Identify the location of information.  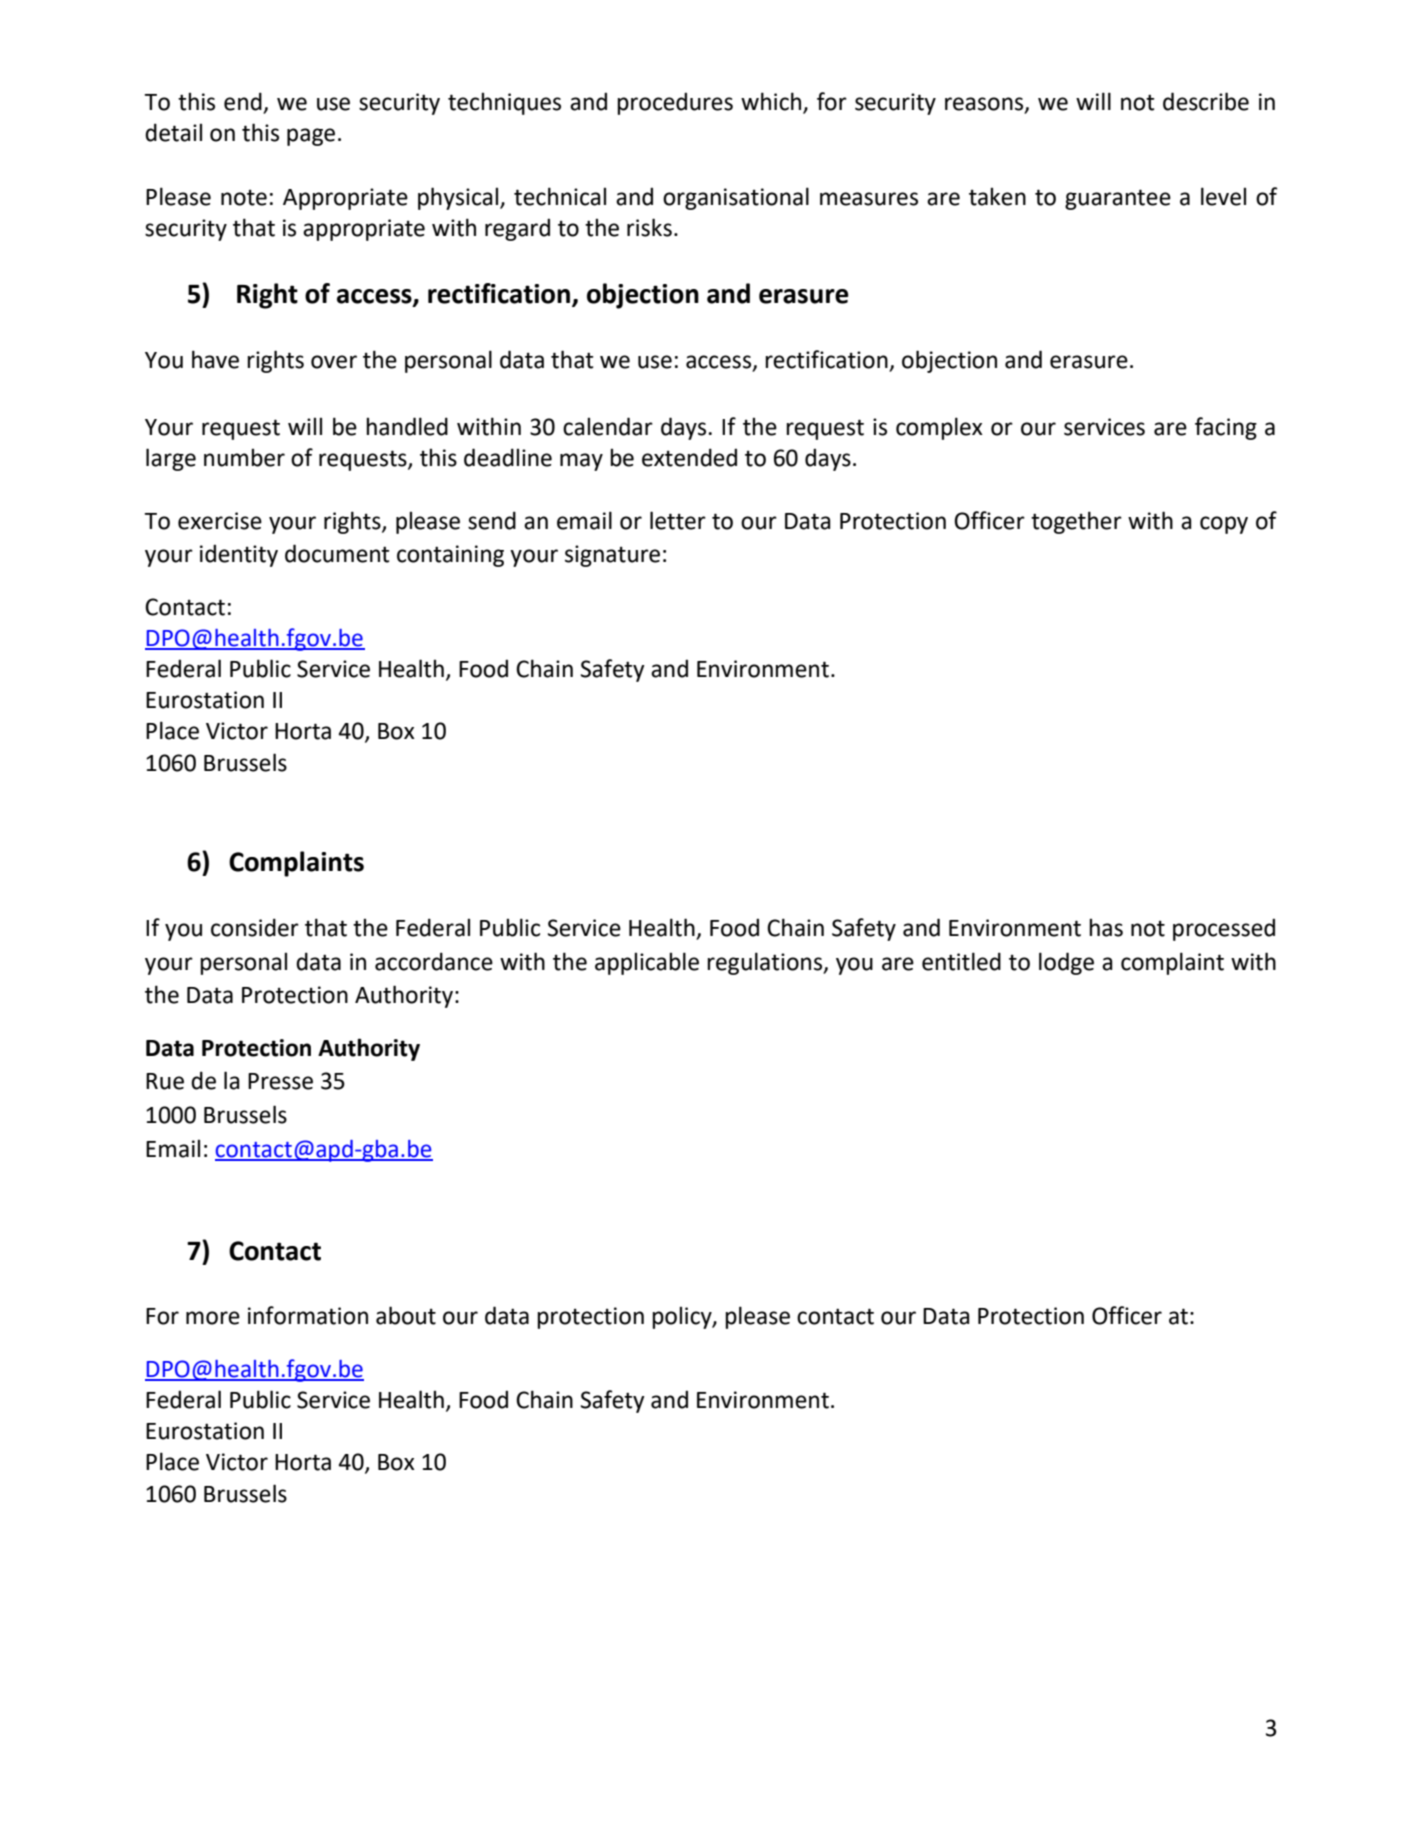
(308, 1315).
